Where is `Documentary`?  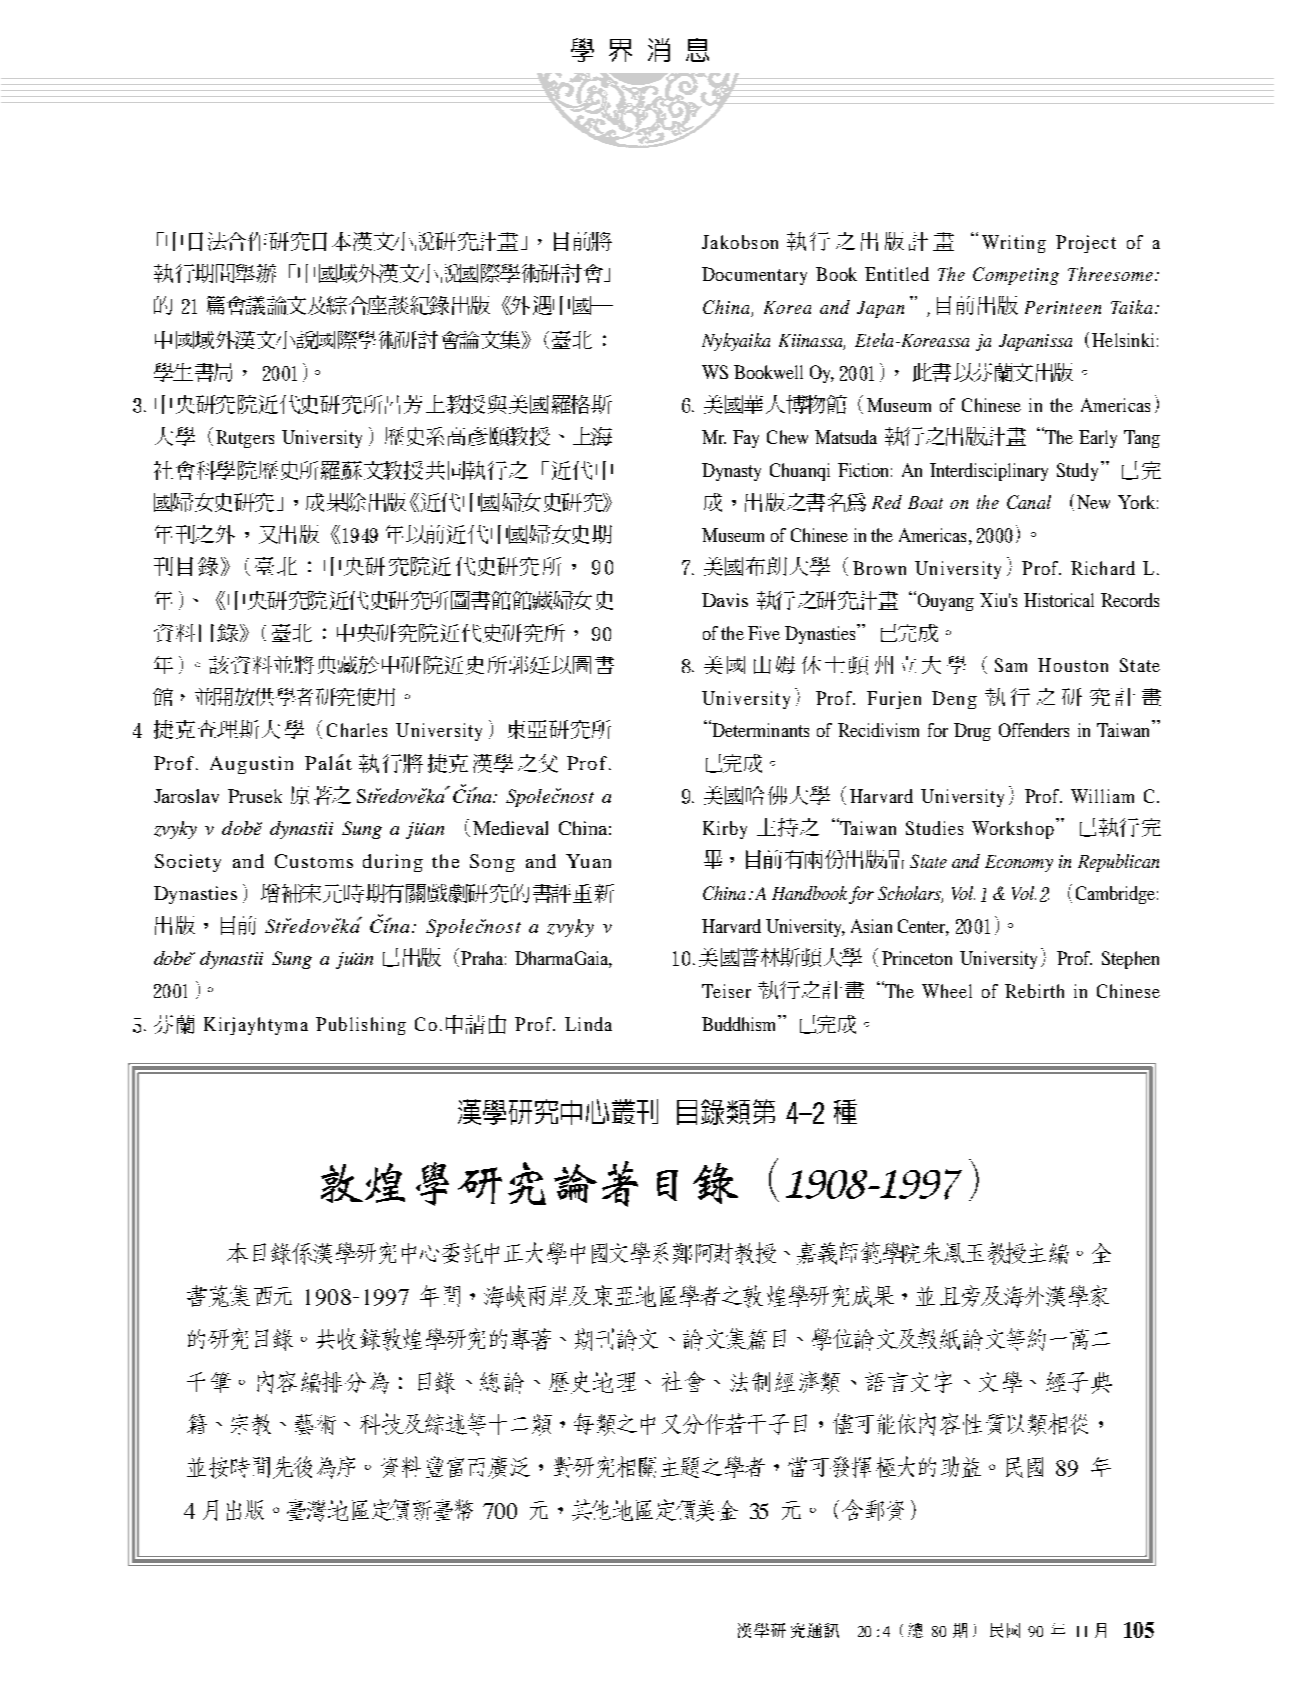 Documentary is located at coordinates (754, 276).
